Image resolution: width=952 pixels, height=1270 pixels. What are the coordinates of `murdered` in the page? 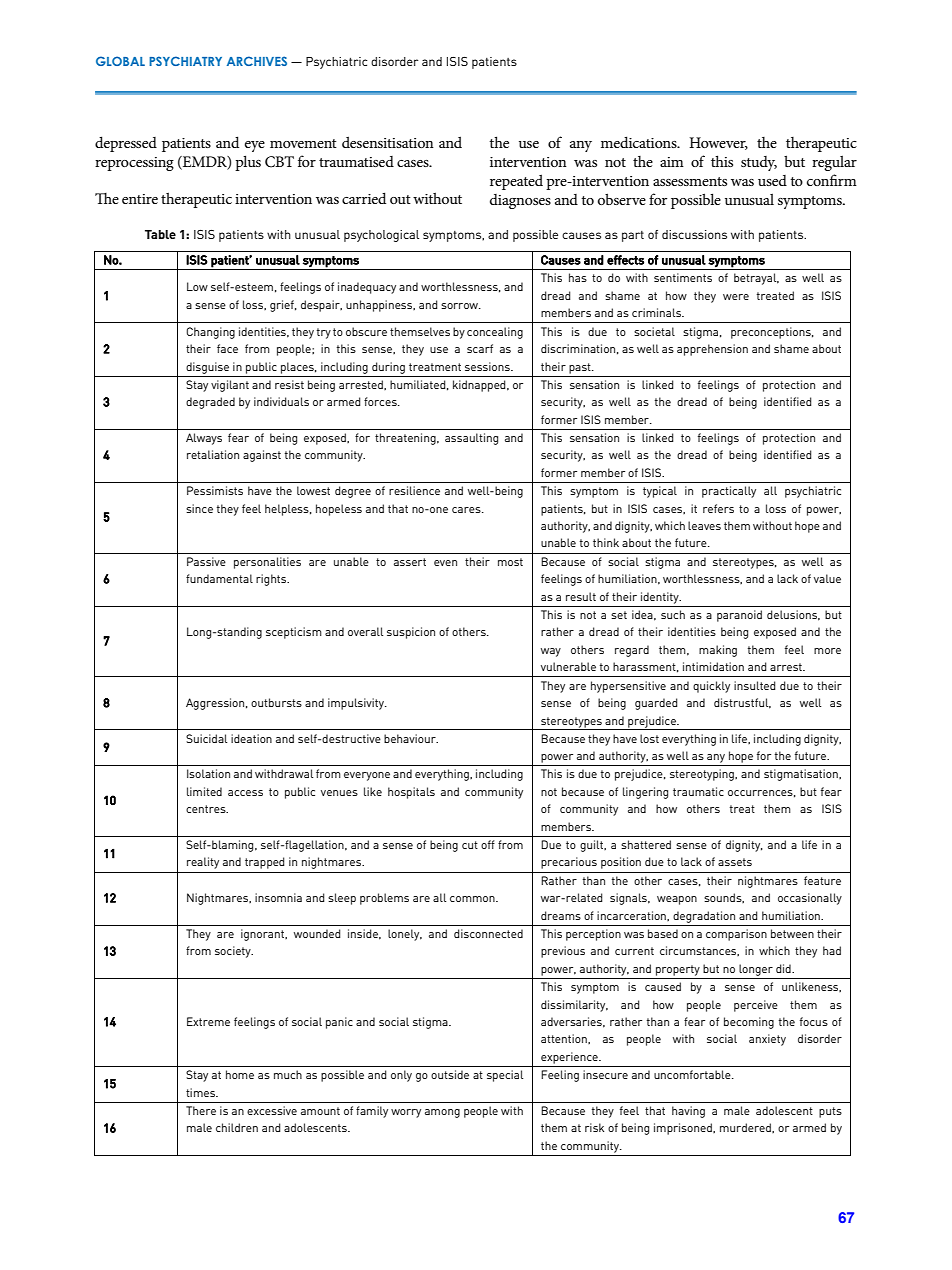 It's located at (746, 1128).
